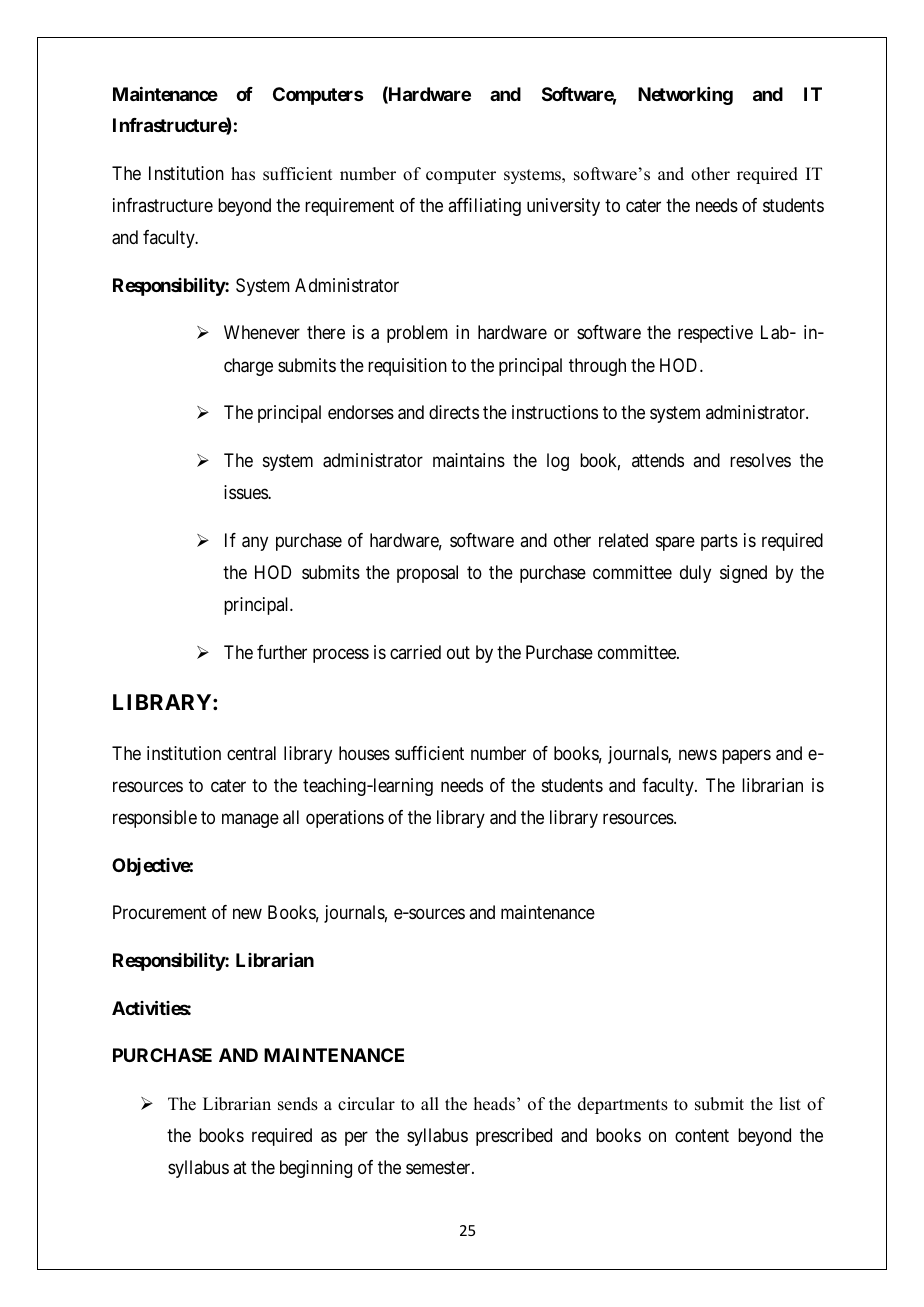  What do you see at coordinates (349, 207) in the screenshot?
I see `requirement` at bounding box center [349, 207].
